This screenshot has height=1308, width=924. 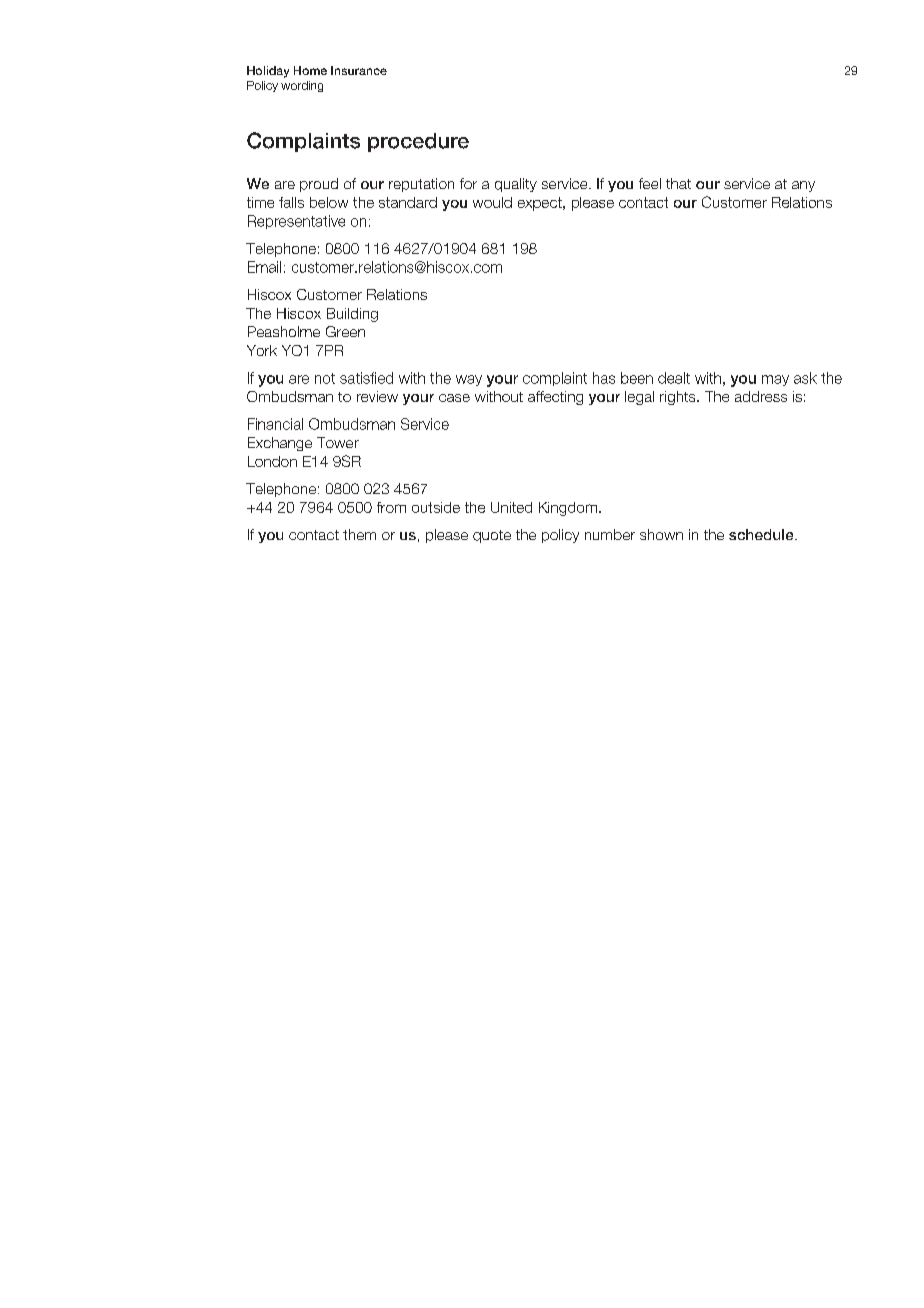 I want to click on way, so click(x=469, y=380).
